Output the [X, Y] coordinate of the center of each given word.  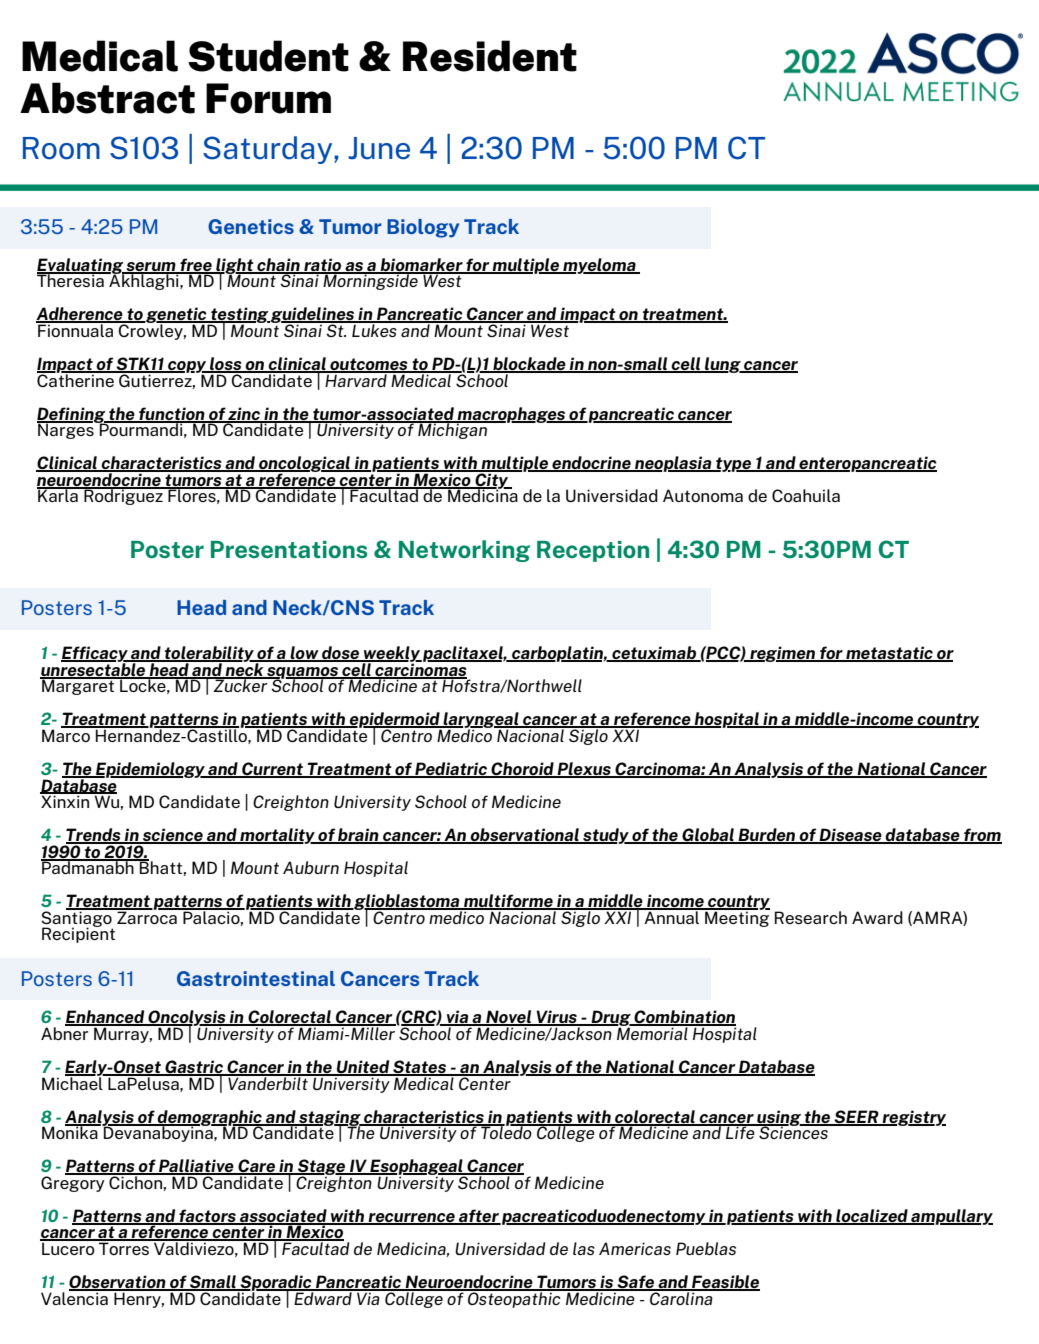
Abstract [107, 98]
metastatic [889, 654]
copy [187, 368]
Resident [490, 56]
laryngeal [481, 721]
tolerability [209, 655]
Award [877, 917]
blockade [529, 365]
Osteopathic [514, 1298]
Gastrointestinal [256, 978]
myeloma [599, 266]
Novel [509, 1018]
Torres [124, 1247]
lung [723, 365]
